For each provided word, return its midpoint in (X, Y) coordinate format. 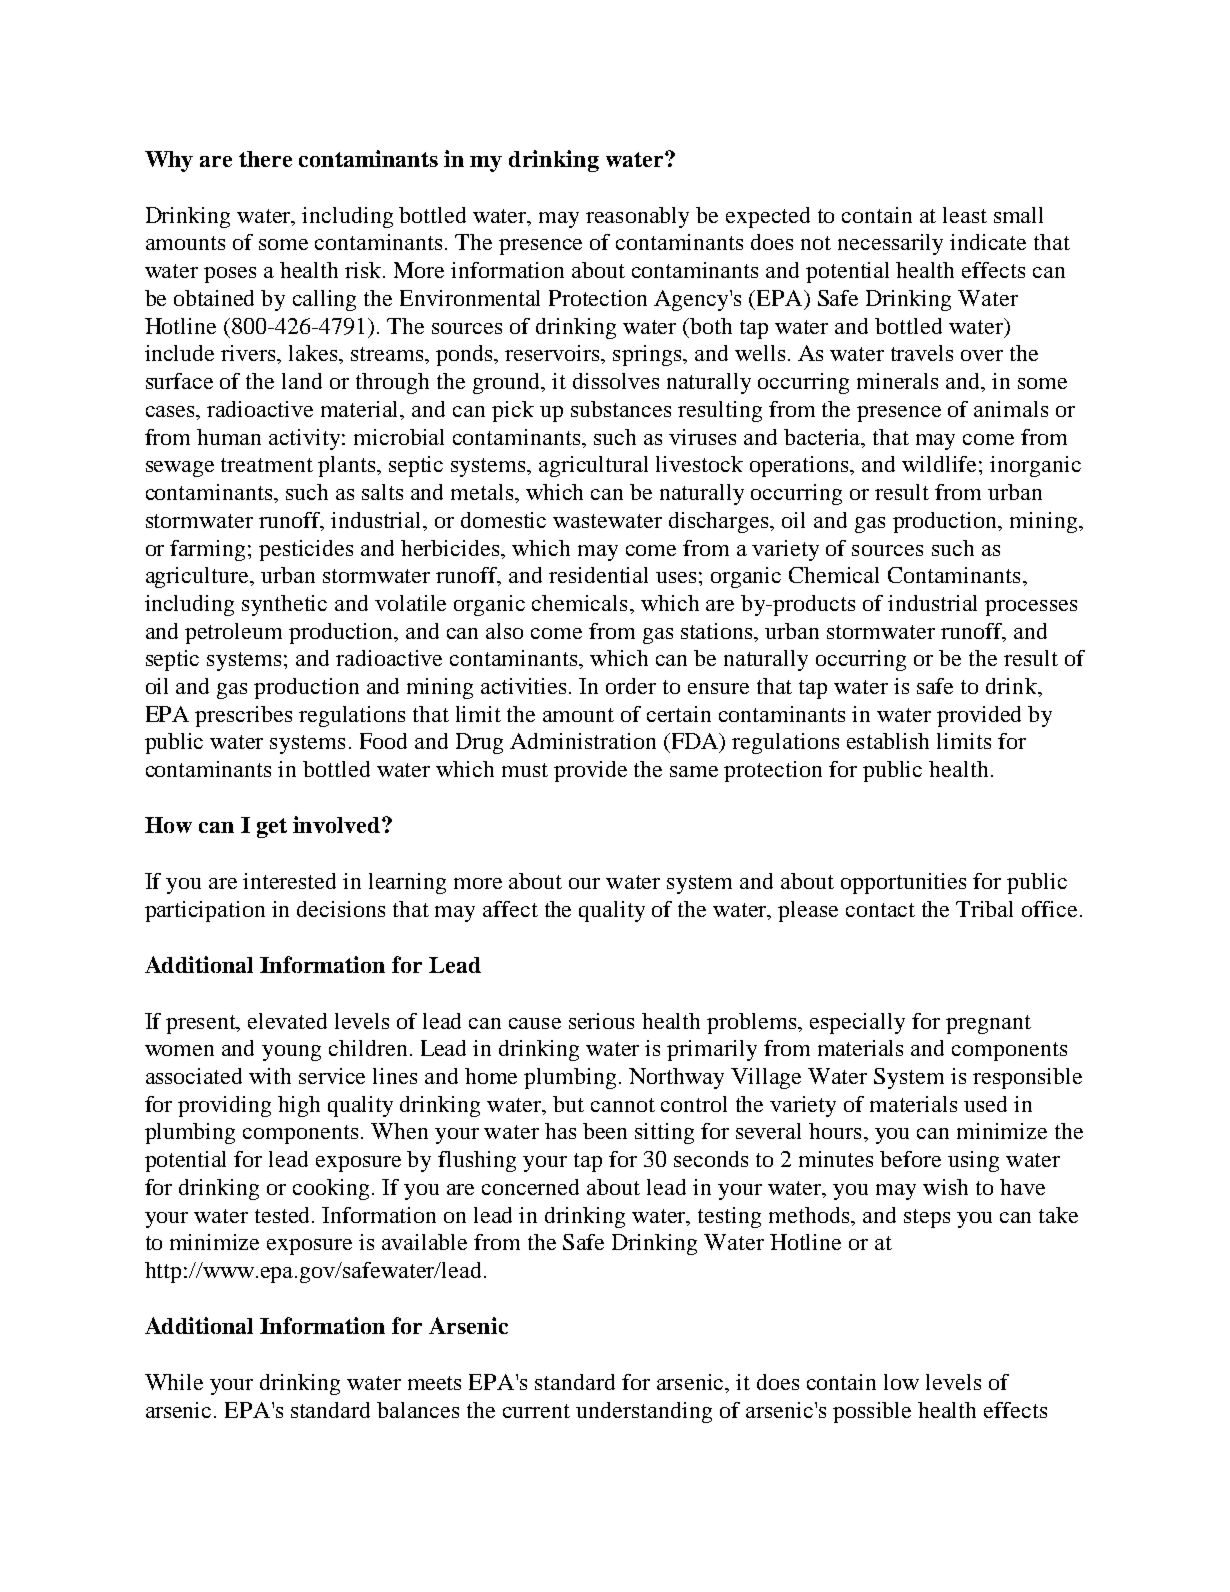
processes (1031, 608)
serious (601, 1021)
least (965, 215)
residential (598, 575)
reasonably (637, 217)
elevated (287, 1021)
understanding (644, 1412)
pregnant (988, 1024)
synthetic (284, 605)
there (265, 159)
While (174, 1382)
